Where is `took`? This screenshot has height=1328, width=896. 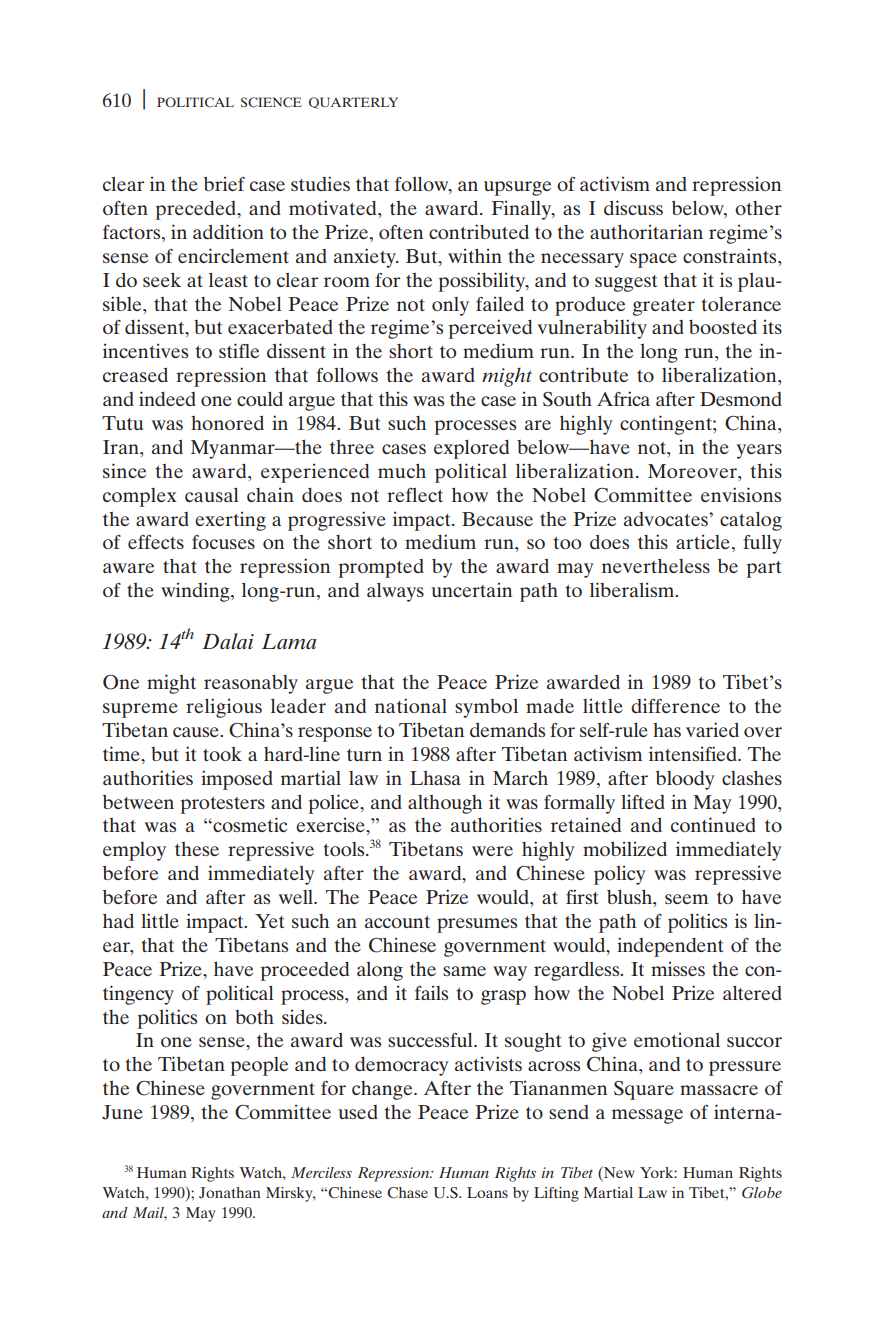 took is located at coordinates (222, 754).
